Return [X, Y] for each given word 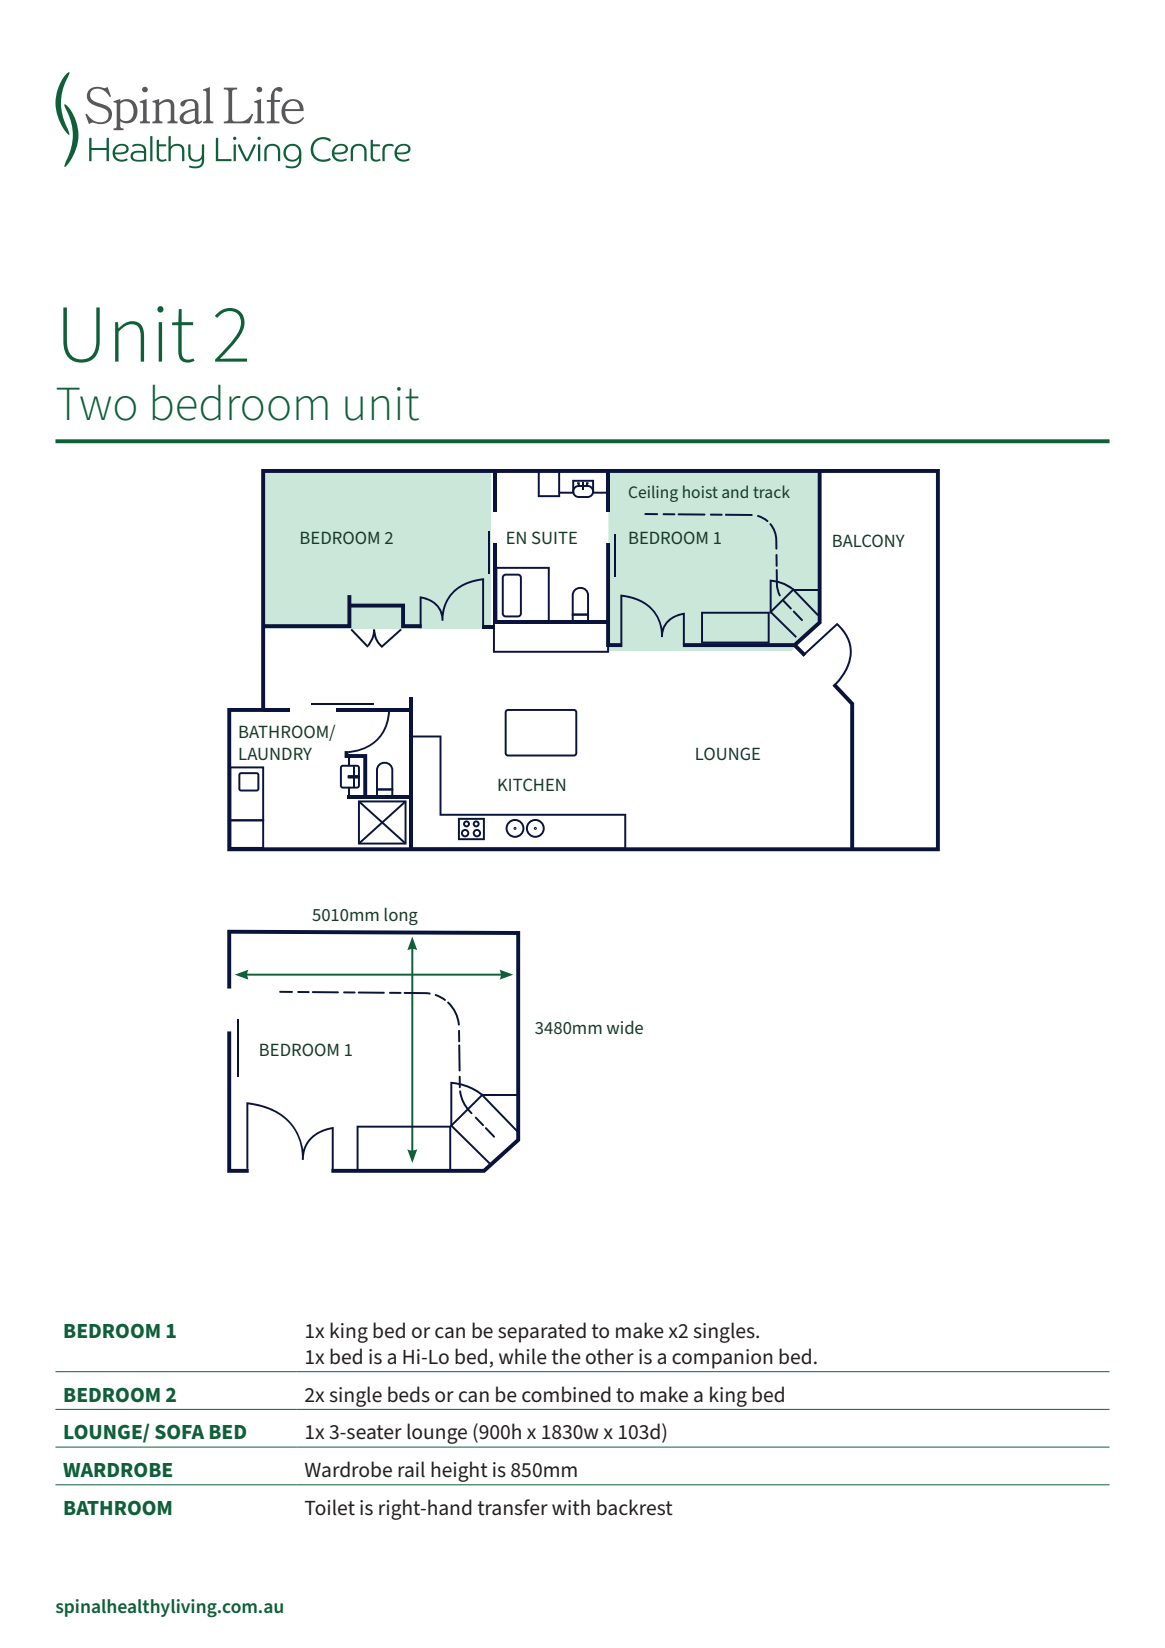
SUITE [554, 537]
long [401, 916]
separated [542, 1332]
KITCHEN [531, 784]
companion [722, 1359]
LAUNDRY [275, 753]
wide [625, 1027]
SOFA [179, 1432]
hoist [700, 491]
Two [96, 404]
